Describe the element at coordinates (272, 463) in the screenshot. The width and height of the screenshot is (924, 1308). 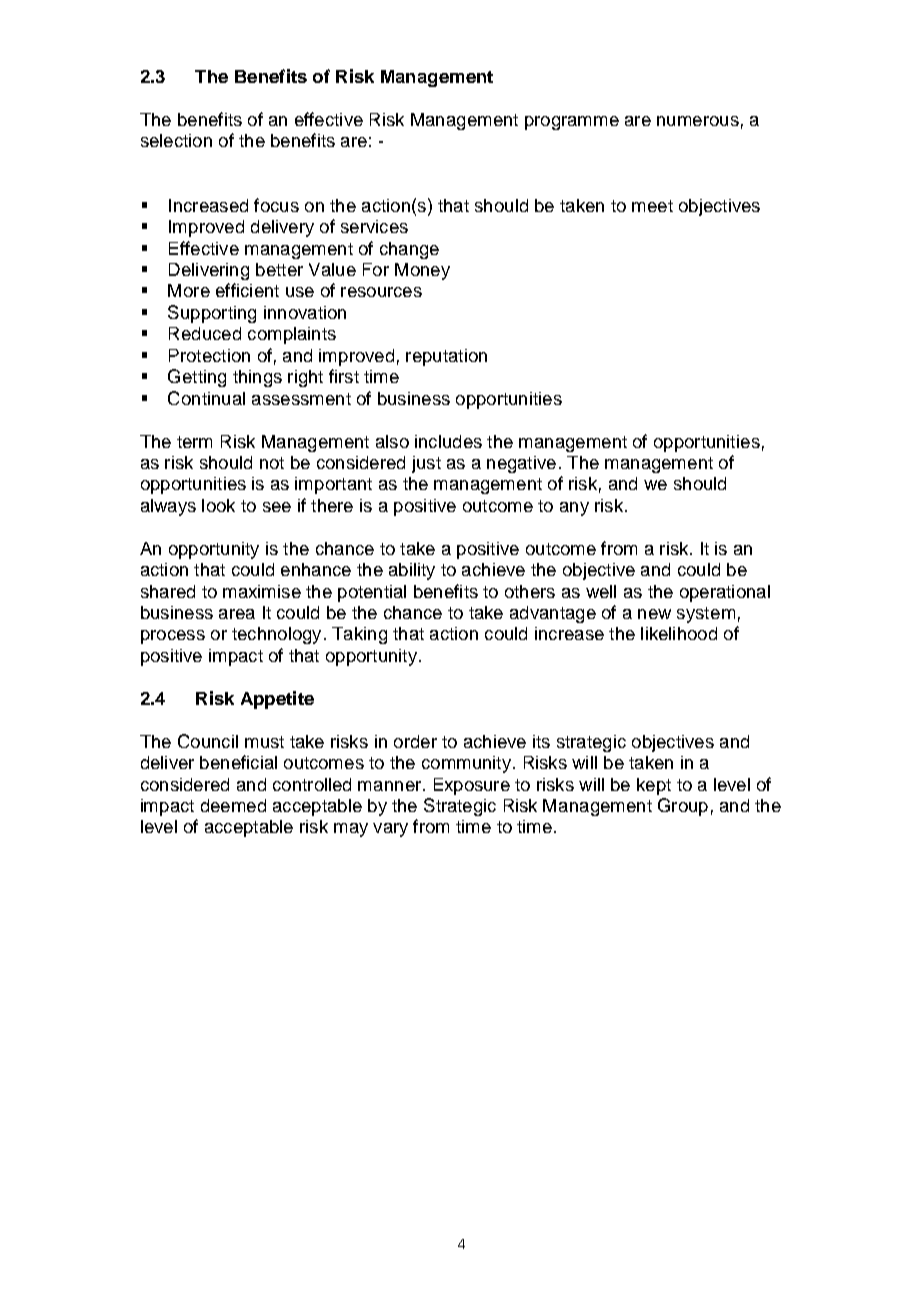
I see `not` at that location.
